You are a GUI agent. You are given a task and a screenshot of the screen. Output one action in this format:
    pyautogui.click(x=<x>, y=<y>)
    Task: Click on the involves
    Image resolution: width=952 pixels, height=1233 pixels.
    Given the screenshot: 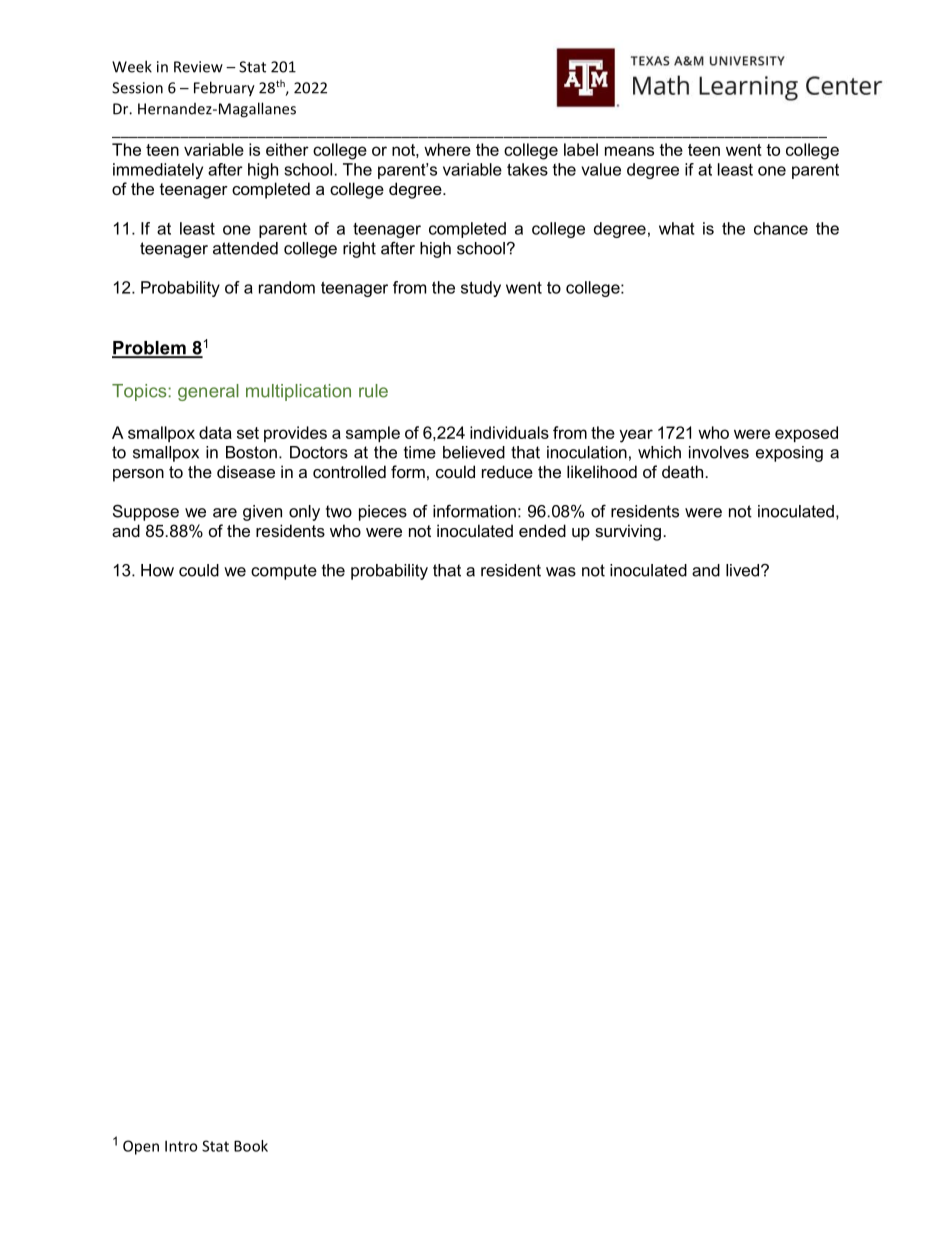 What is the action you would take?
    pyautogui.click(x=719, y=452)
